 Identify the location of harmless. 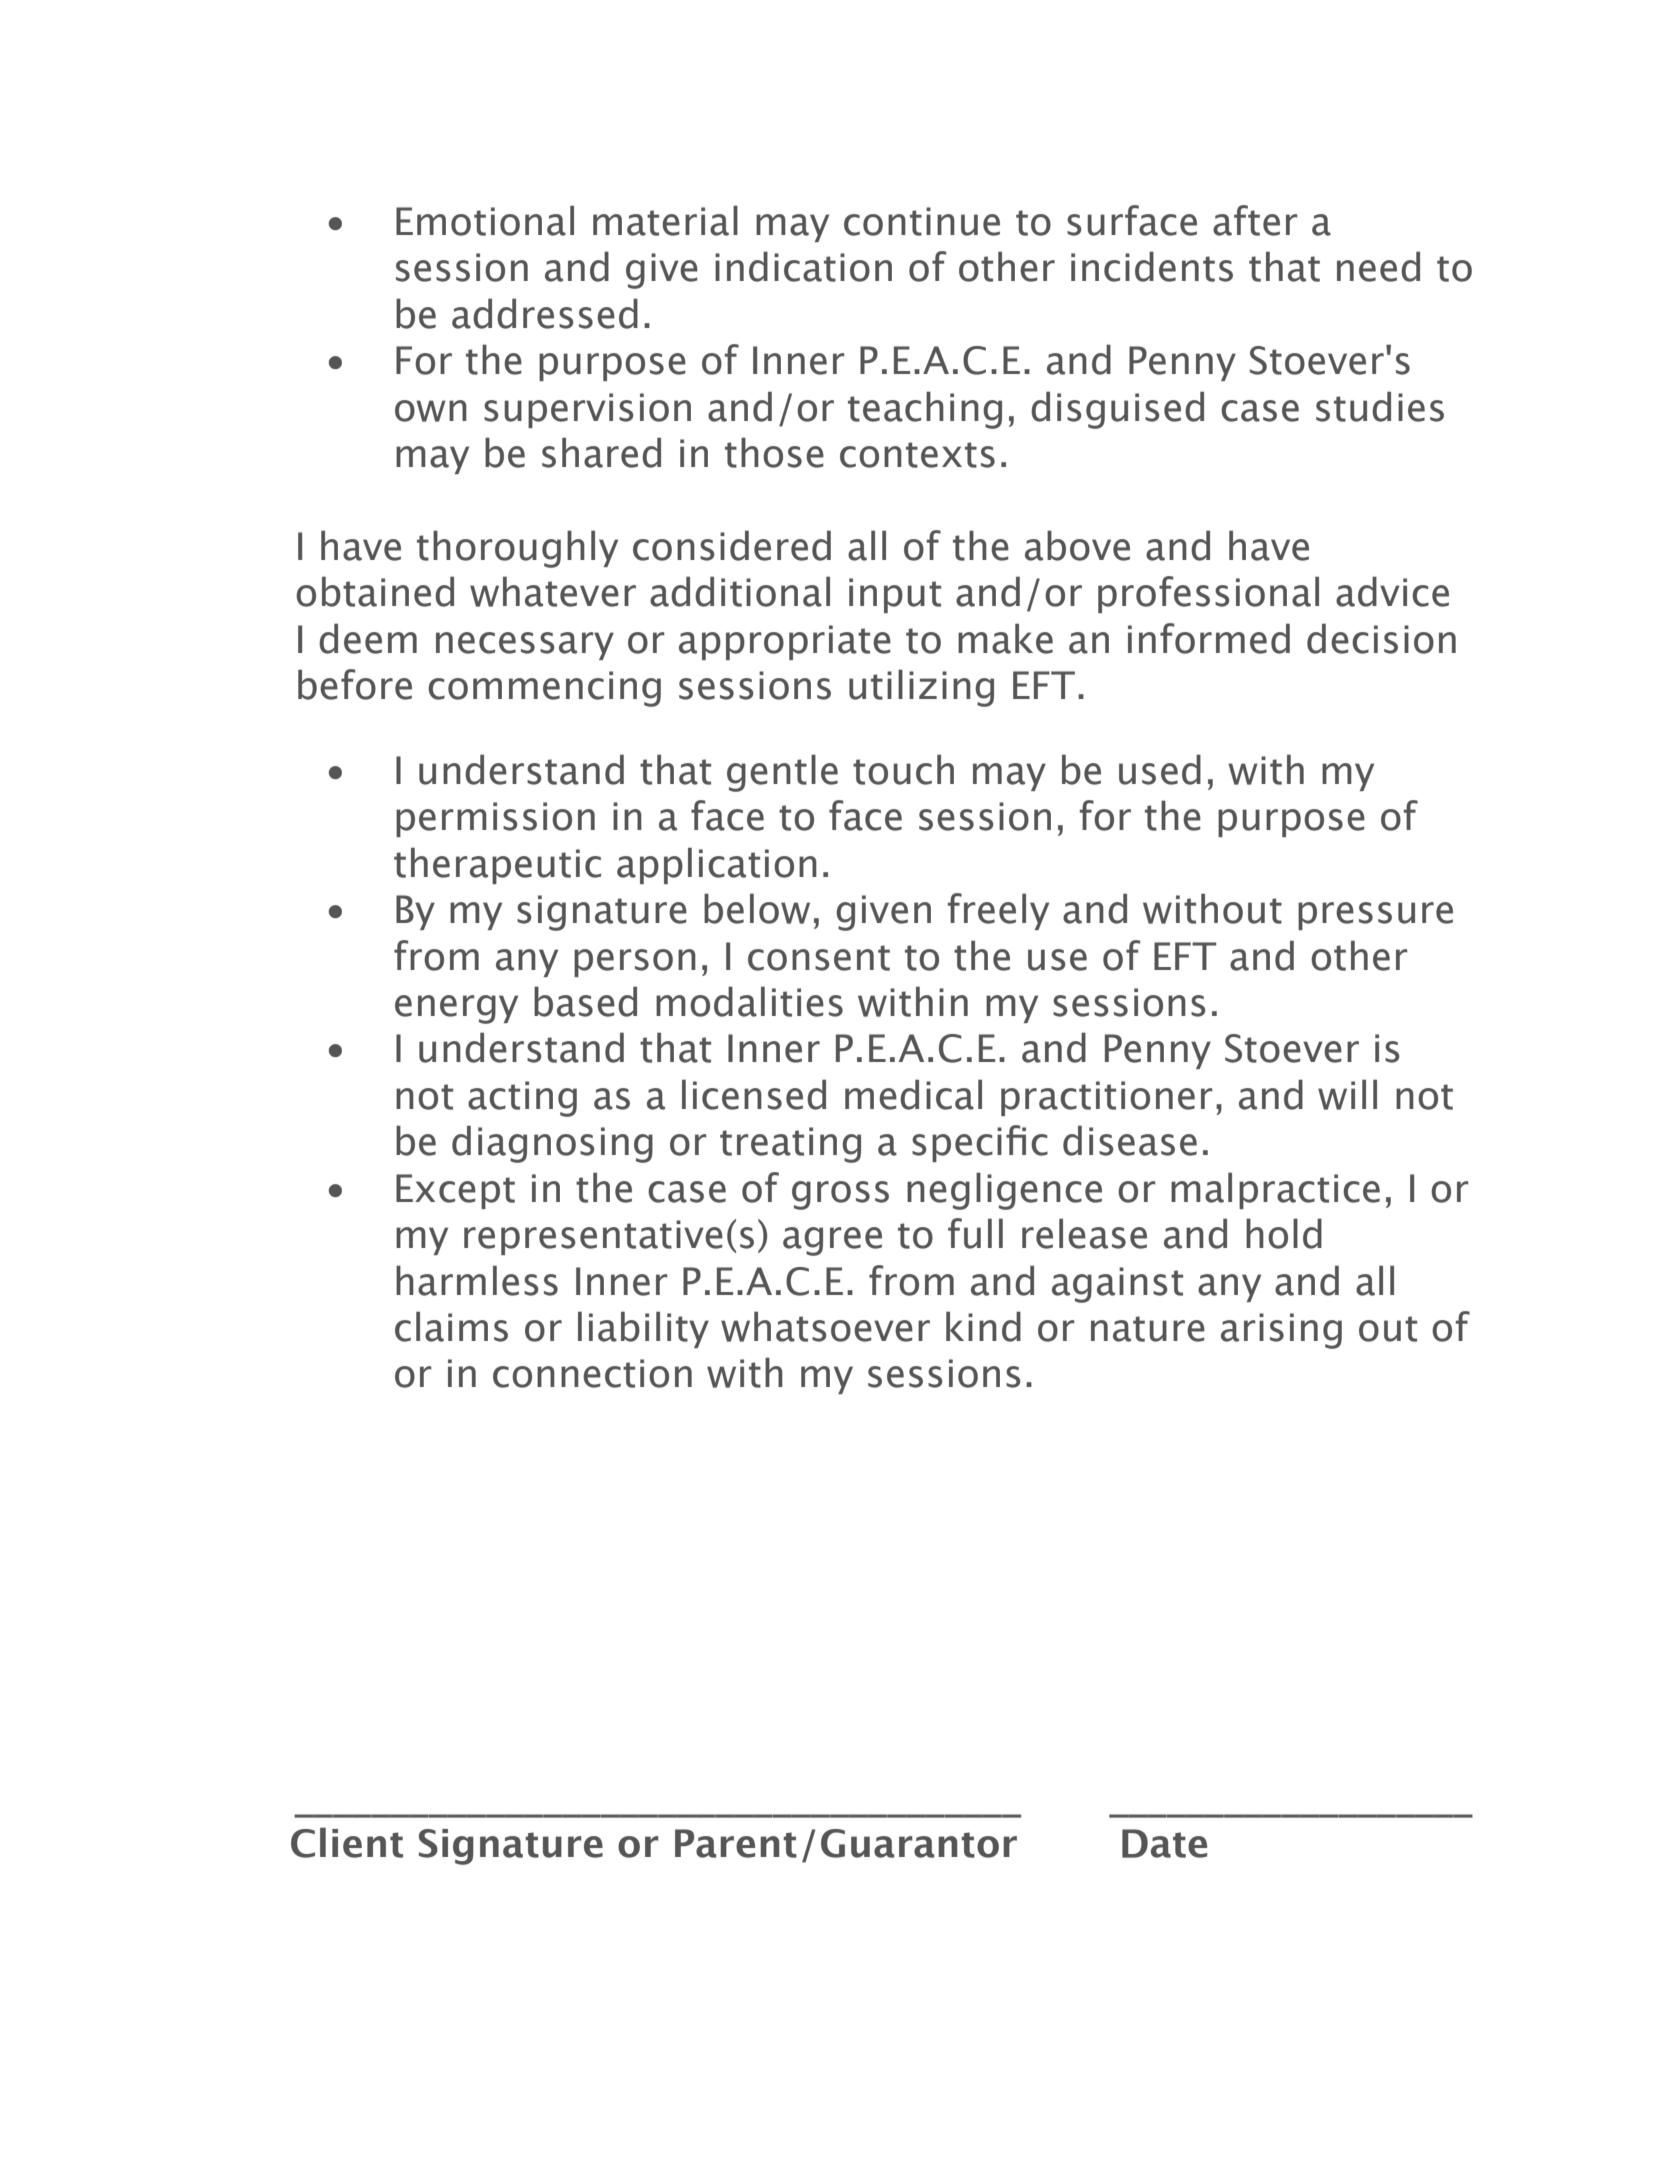
(477, 1280).
